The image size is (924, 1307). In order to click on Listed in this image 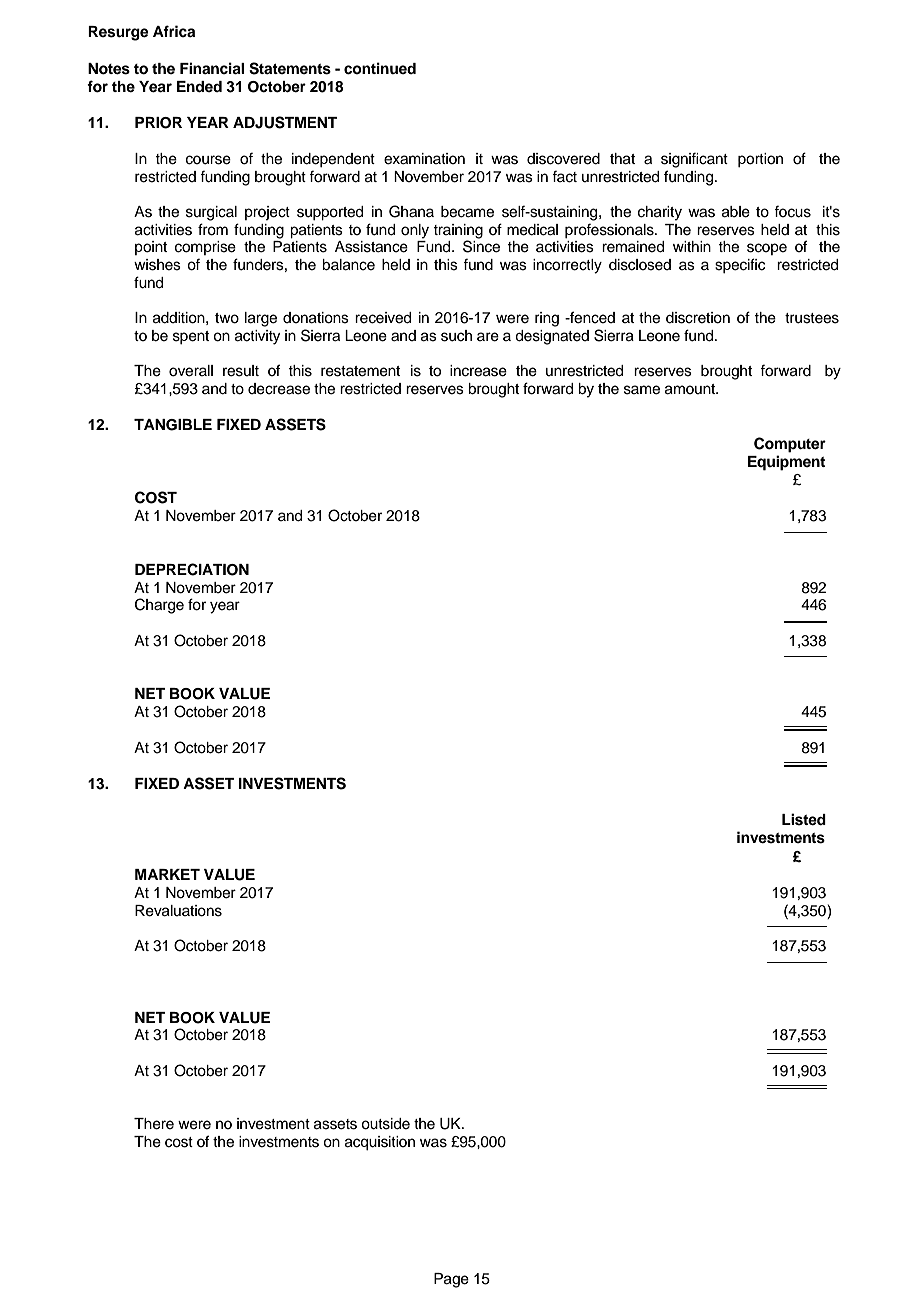, I will do `click(804, 819)`.
